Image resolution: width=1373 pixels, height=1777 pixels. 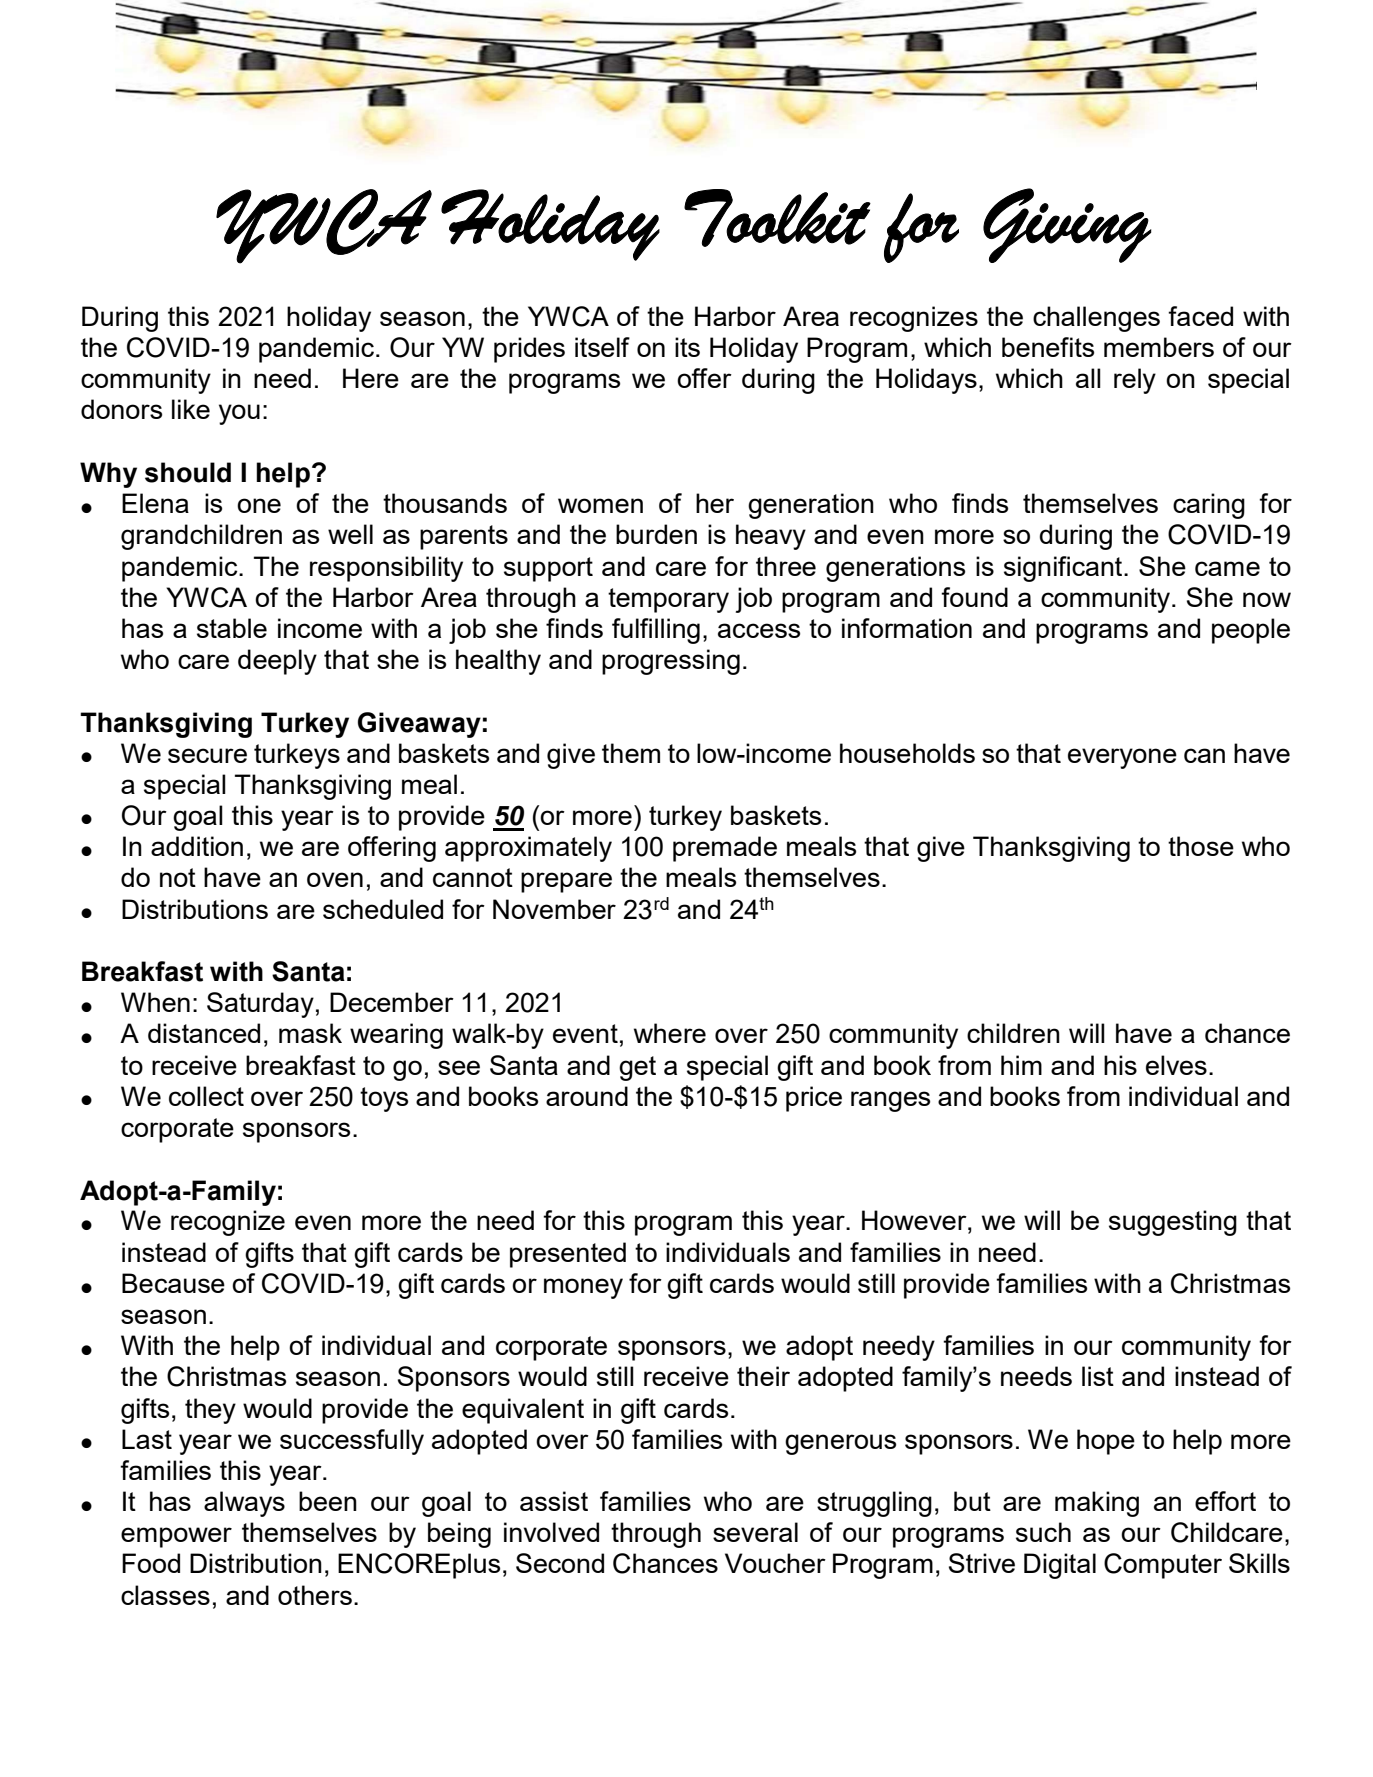 I want to click on presented, so click(x=568, y=1255).
